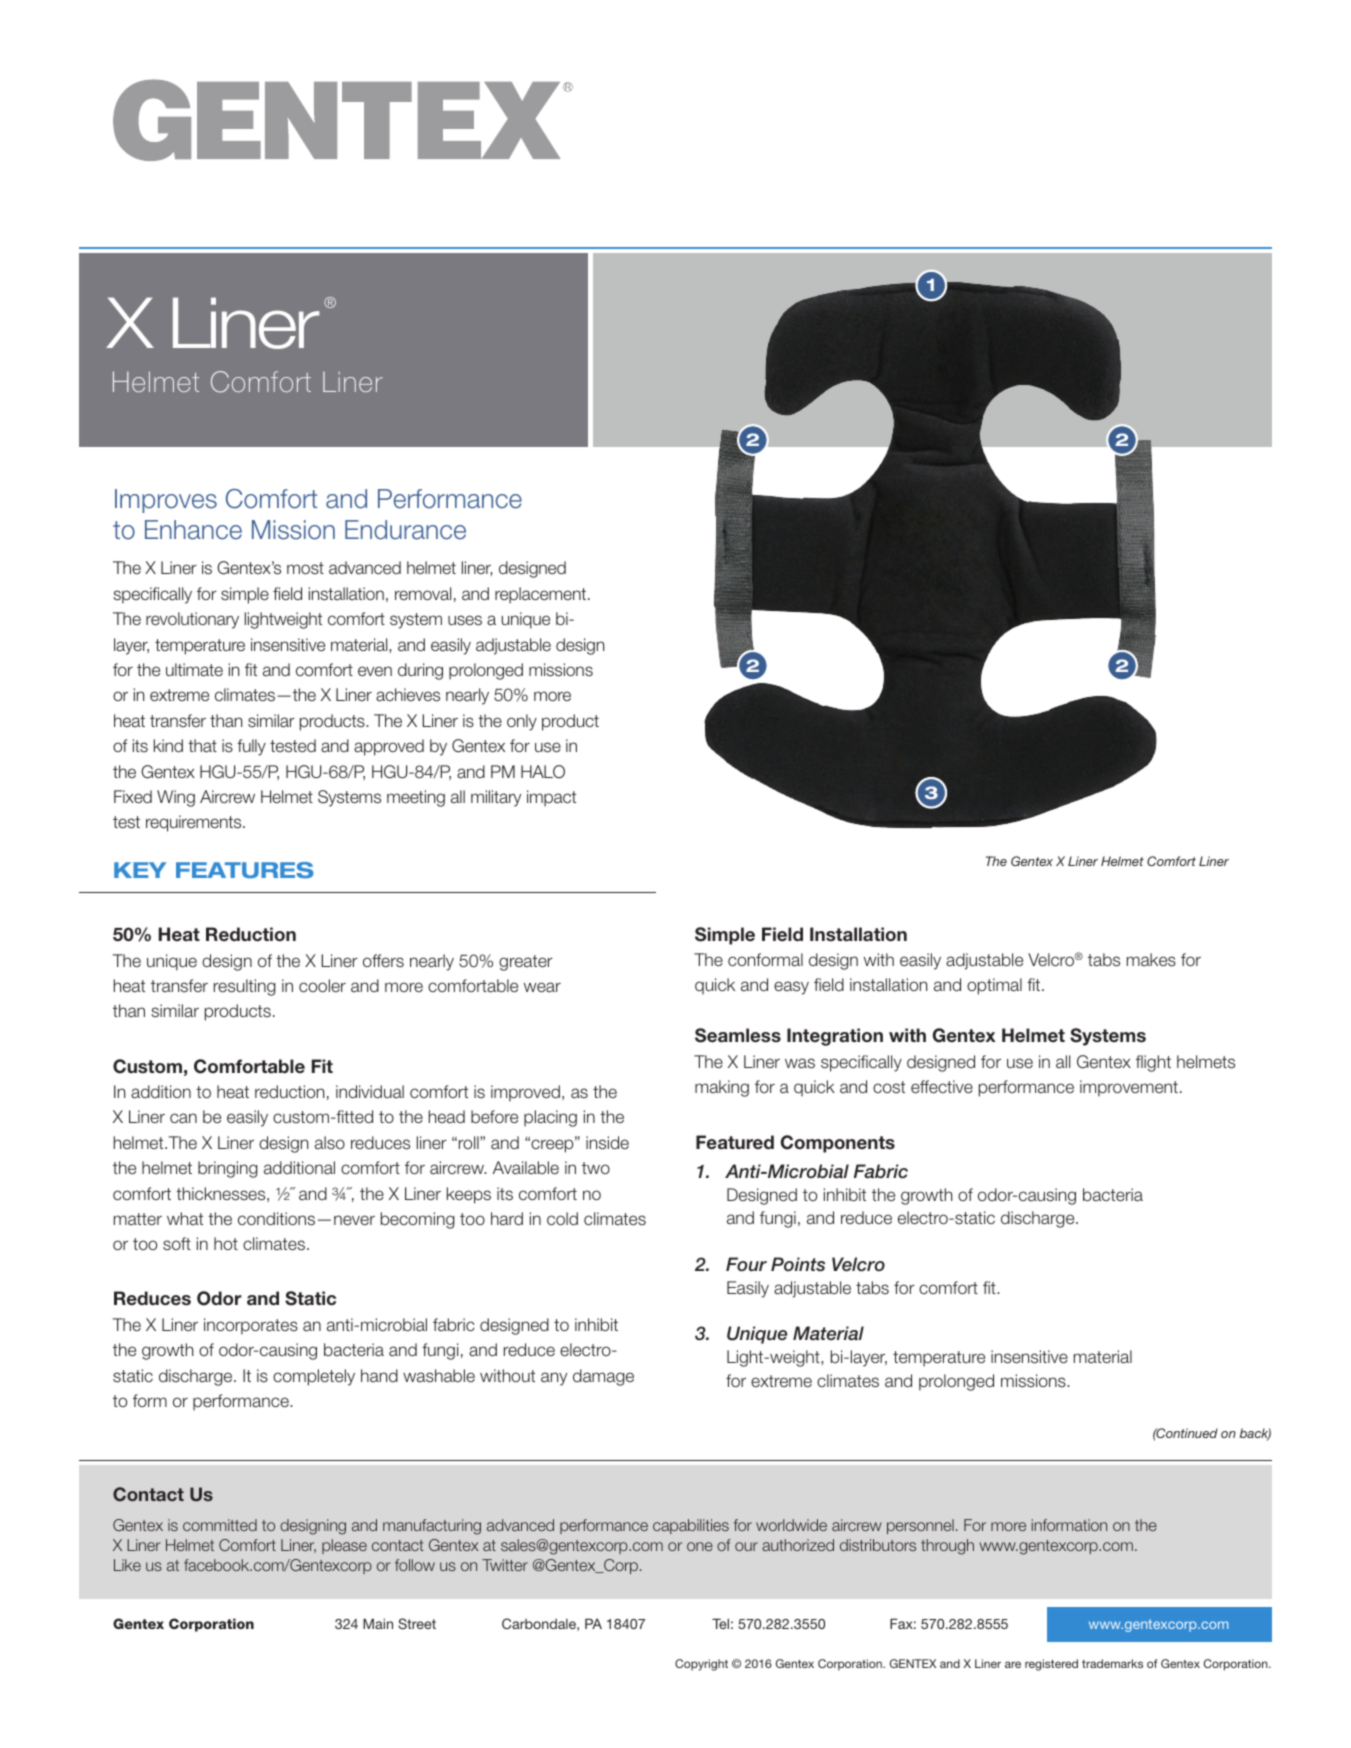  What do you see at coordinates (193, 530) in the image?
I see `Enhance` at bounding box center [193, 530].
